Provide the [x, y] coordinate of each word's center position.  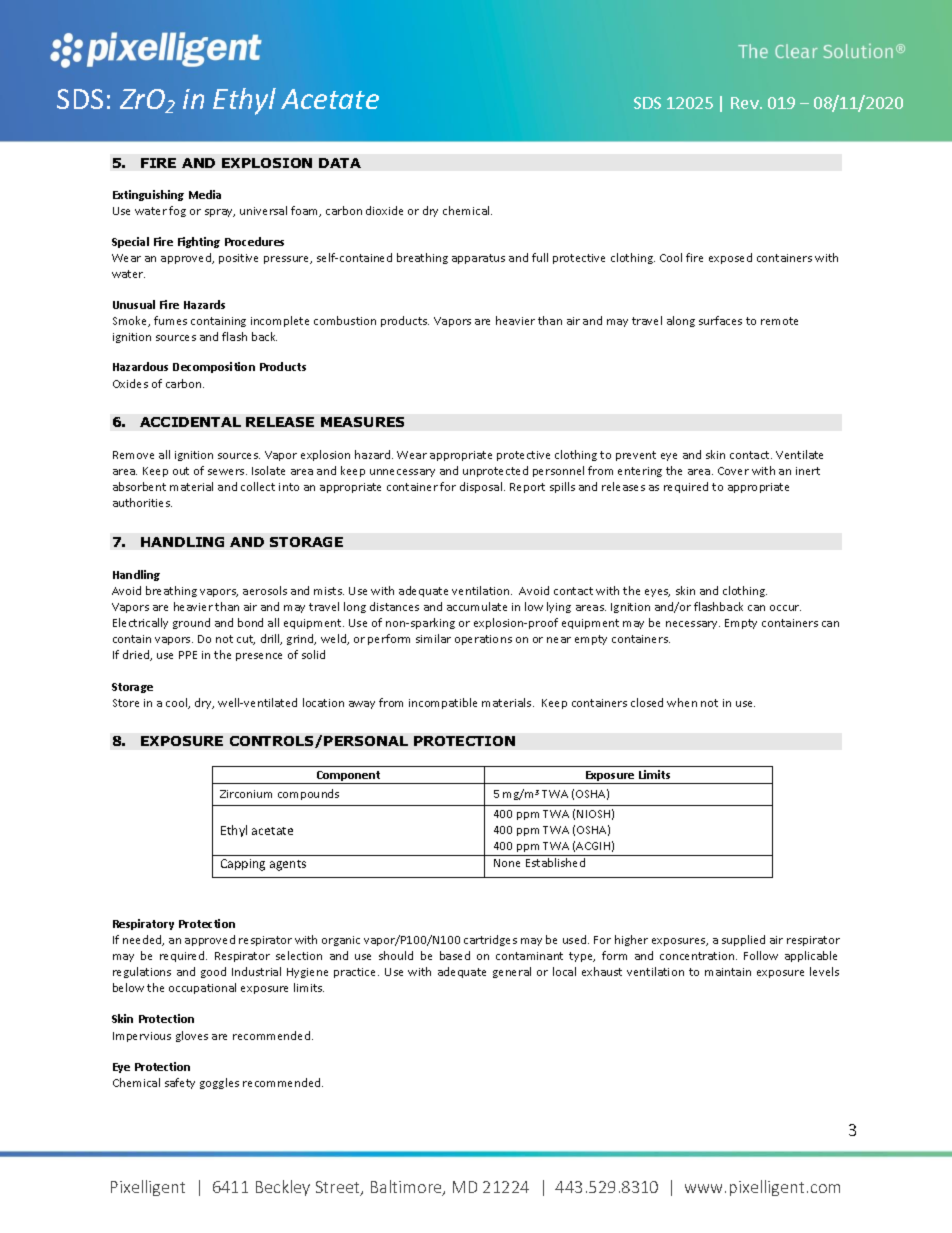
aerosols [265, 590]
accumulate [477, 606]
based [455, 955]
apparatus [478, 259]
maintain [728, 972]
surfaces [720, 320]
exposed [730, 258]
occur [785, 608]
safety [180, 1083]
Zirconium [246, 794]
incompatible [443, 703]
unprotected [495, 471]
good [213, 972]
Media [205, 194]
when [682, 702]
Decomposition [214, 367]
